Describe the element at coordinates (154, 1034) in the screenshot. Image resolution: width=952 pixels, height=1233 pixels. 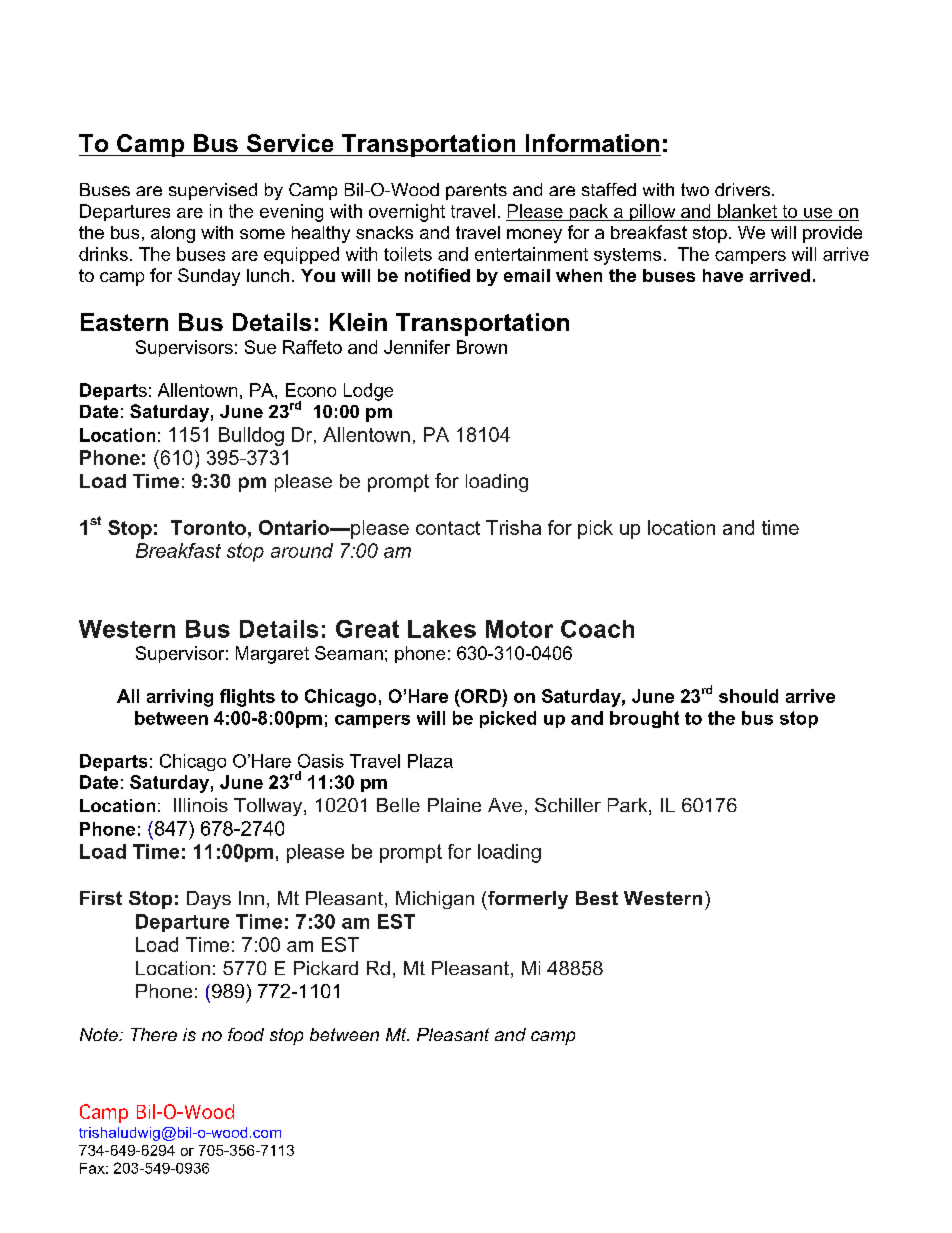
I see `There` at that location.
